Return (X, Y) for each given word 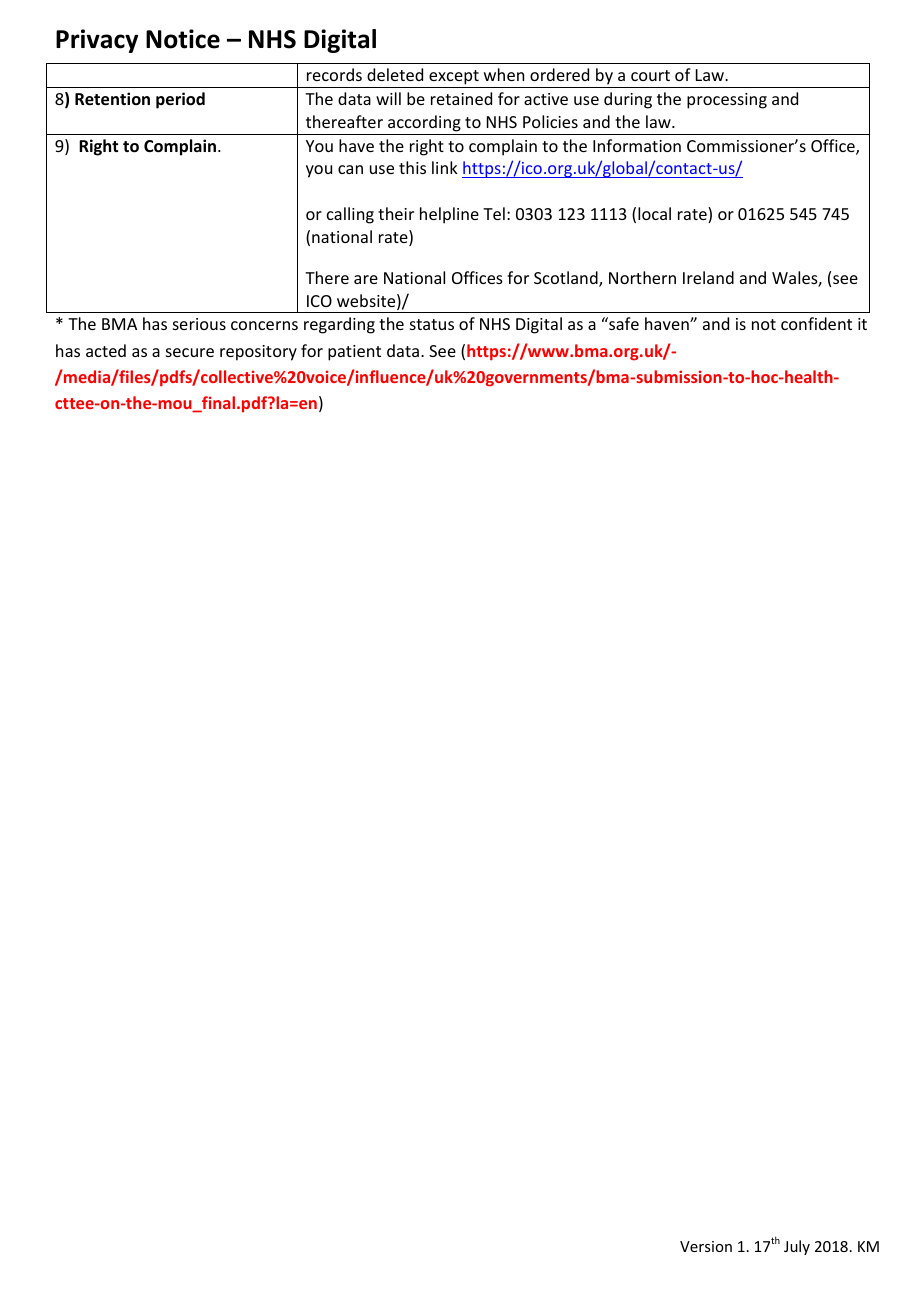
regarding (339, 325)
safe (623, 323)
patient (354, 353)
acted (106, 350)
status (432, 324)
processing (727, 101)
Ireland (708, 277)
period (180, 100)
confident (816, 323)
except (454, 77)
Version (706, 1246)
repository (258, 353)
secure (190, 352)
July (797, 1247)
